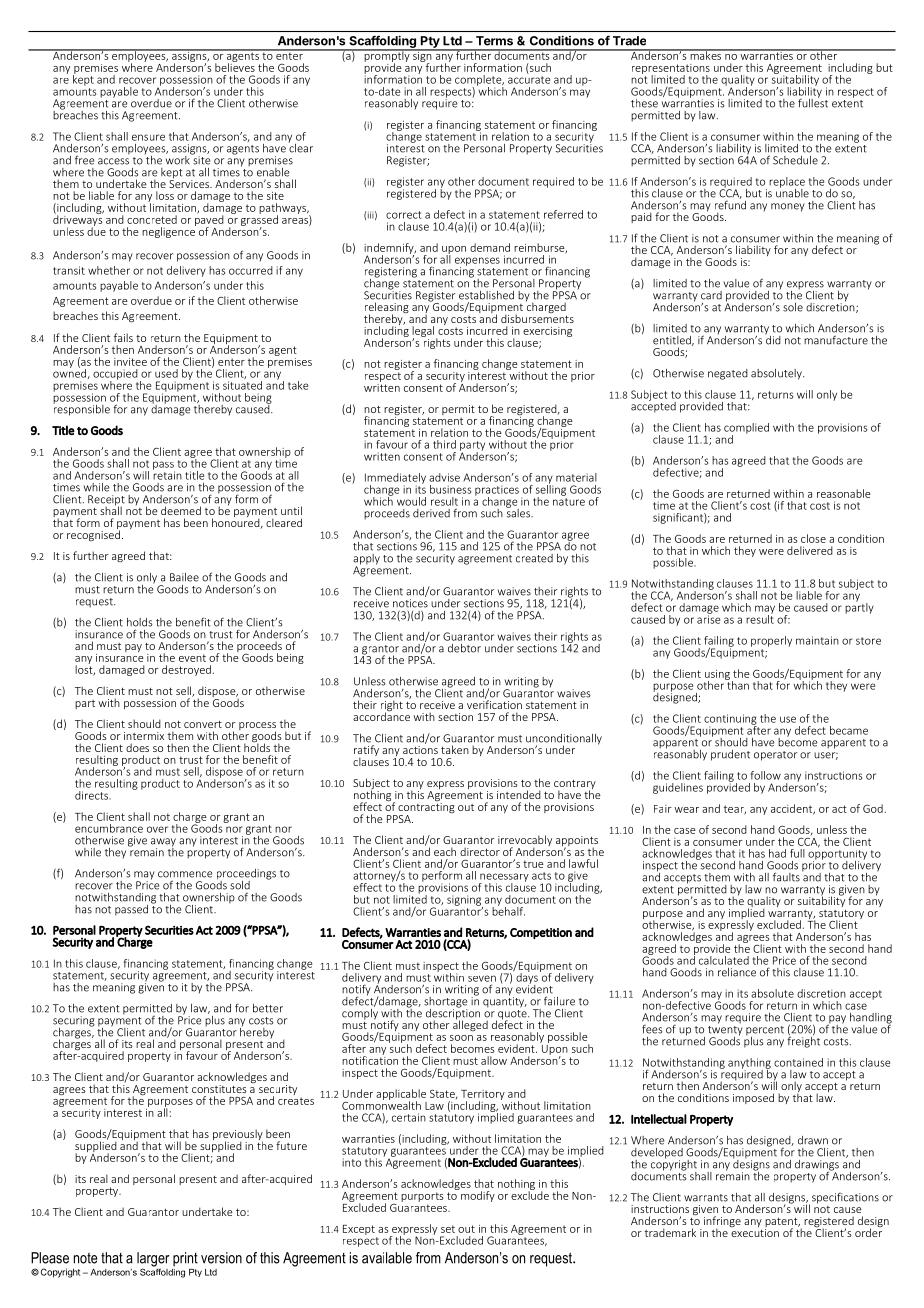  I want to click on patent, so click(782, 1224).
